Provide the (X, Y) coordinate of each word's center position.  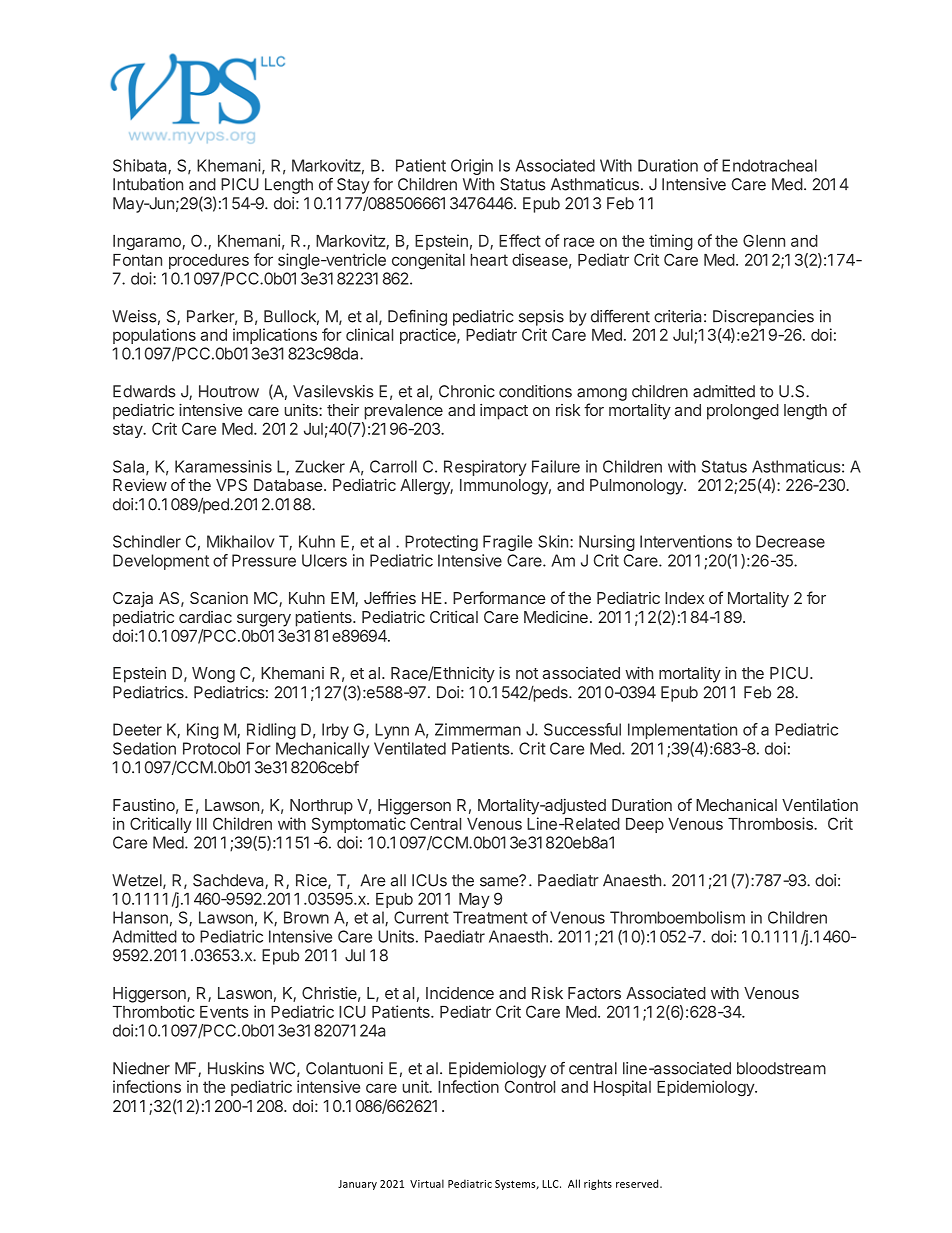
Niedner (141, 1068)
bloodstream (781, 1068)
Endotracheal (769, 165)
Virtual (427, 1183)
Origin (472, 167)
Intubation (148, 184)
